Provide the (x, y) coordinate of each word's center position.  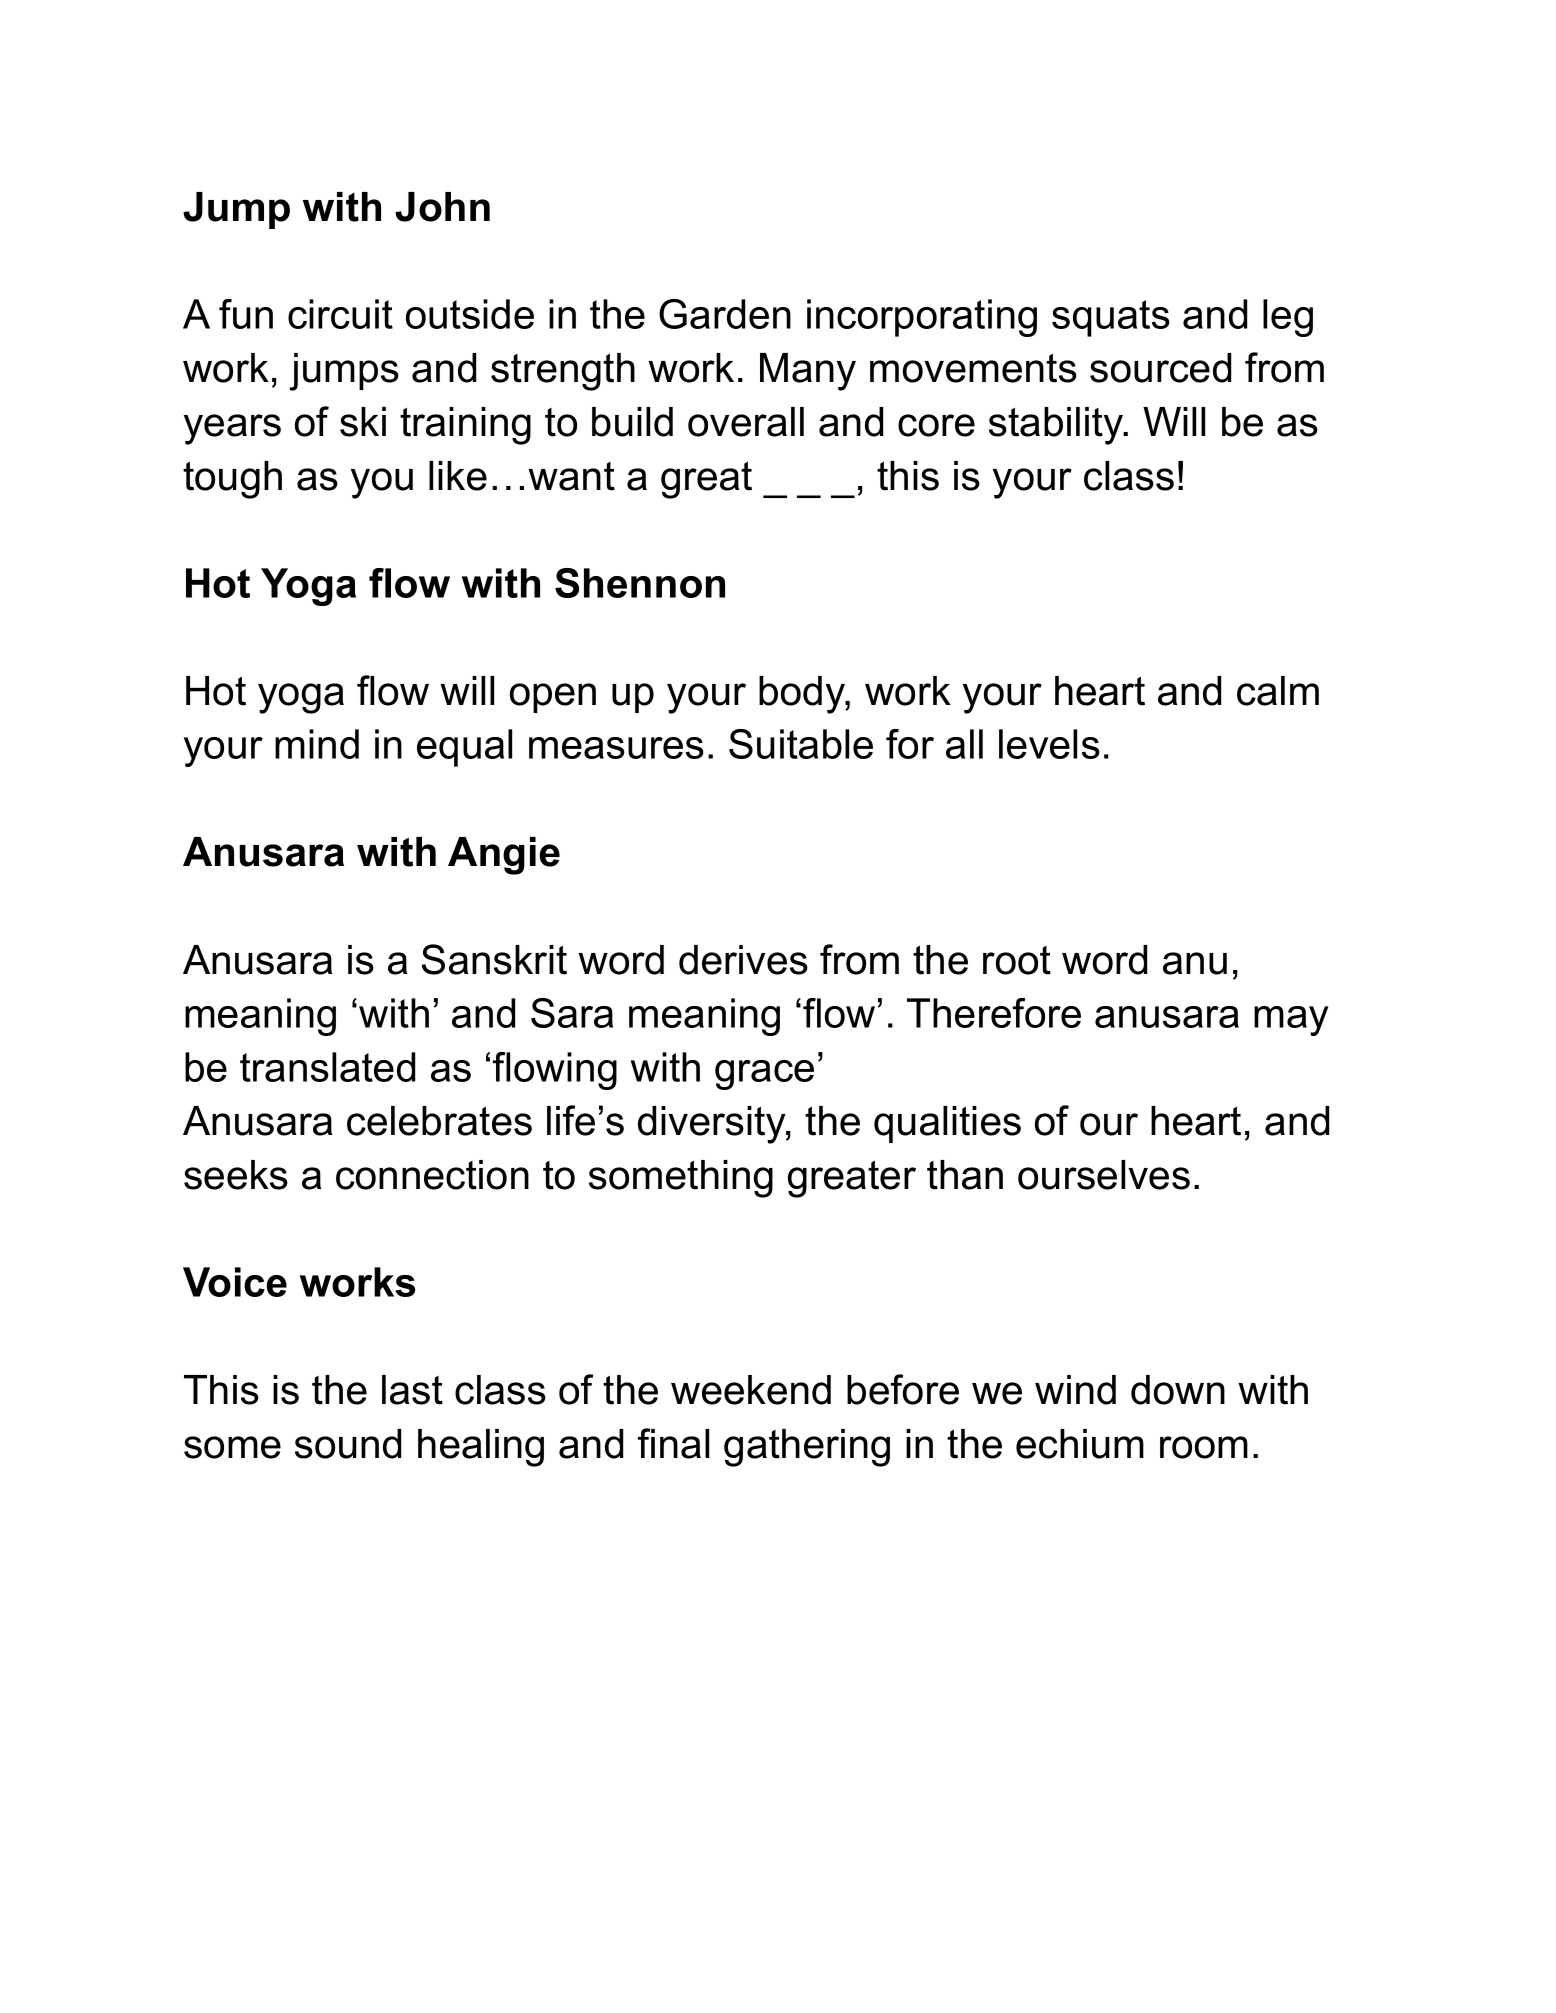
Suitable (801, 744)
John (442, 207)
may (1291, 1021)
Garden (725, 314)
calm (1278, 691)
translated (327, 1067)
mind (317, 744)
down (1178, 1390)
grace (764, 1075)
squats (1111, 318)
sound (348, 1444)
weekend (751, 1390)
